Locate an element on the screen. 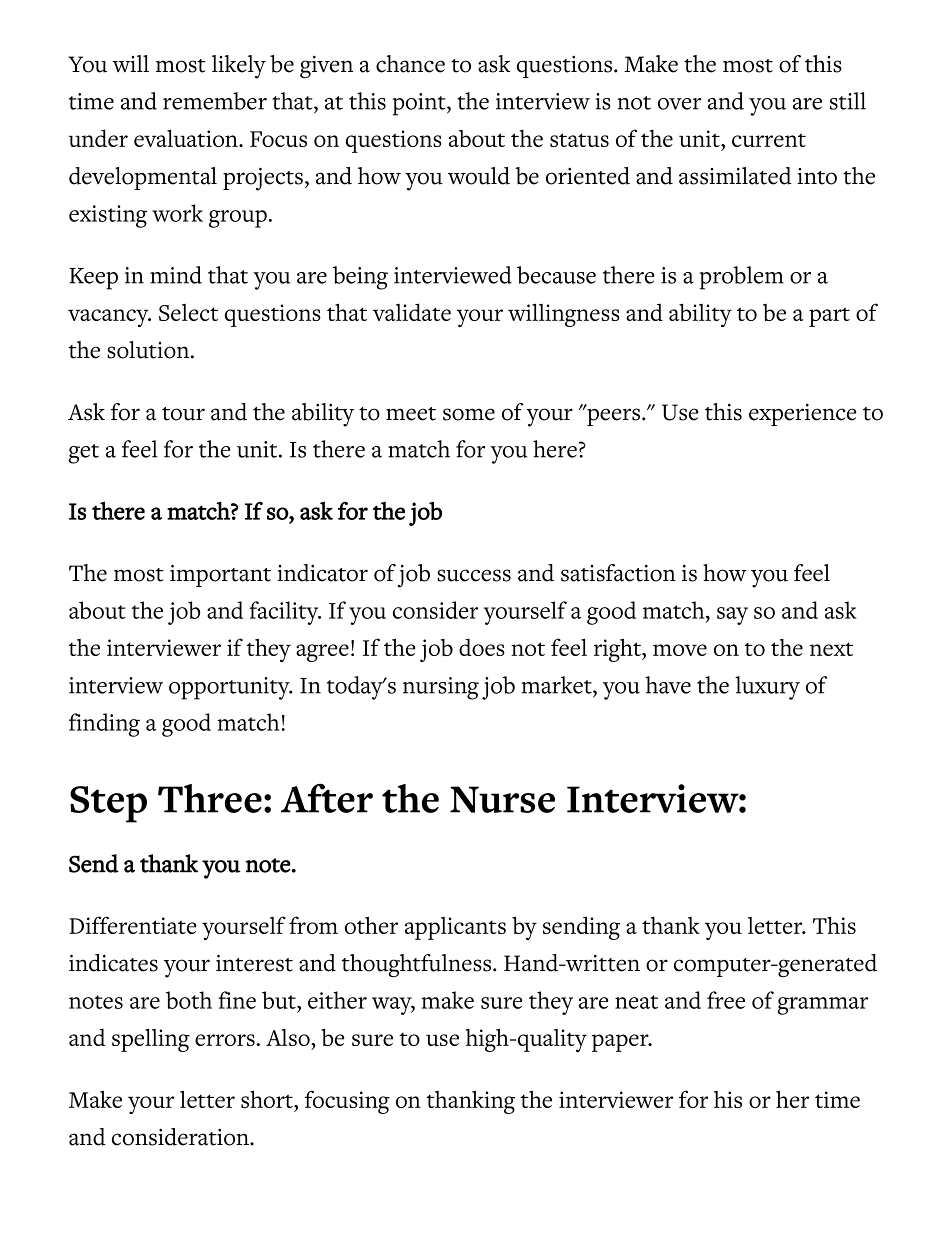  success is located at coordinates (474, 575).
